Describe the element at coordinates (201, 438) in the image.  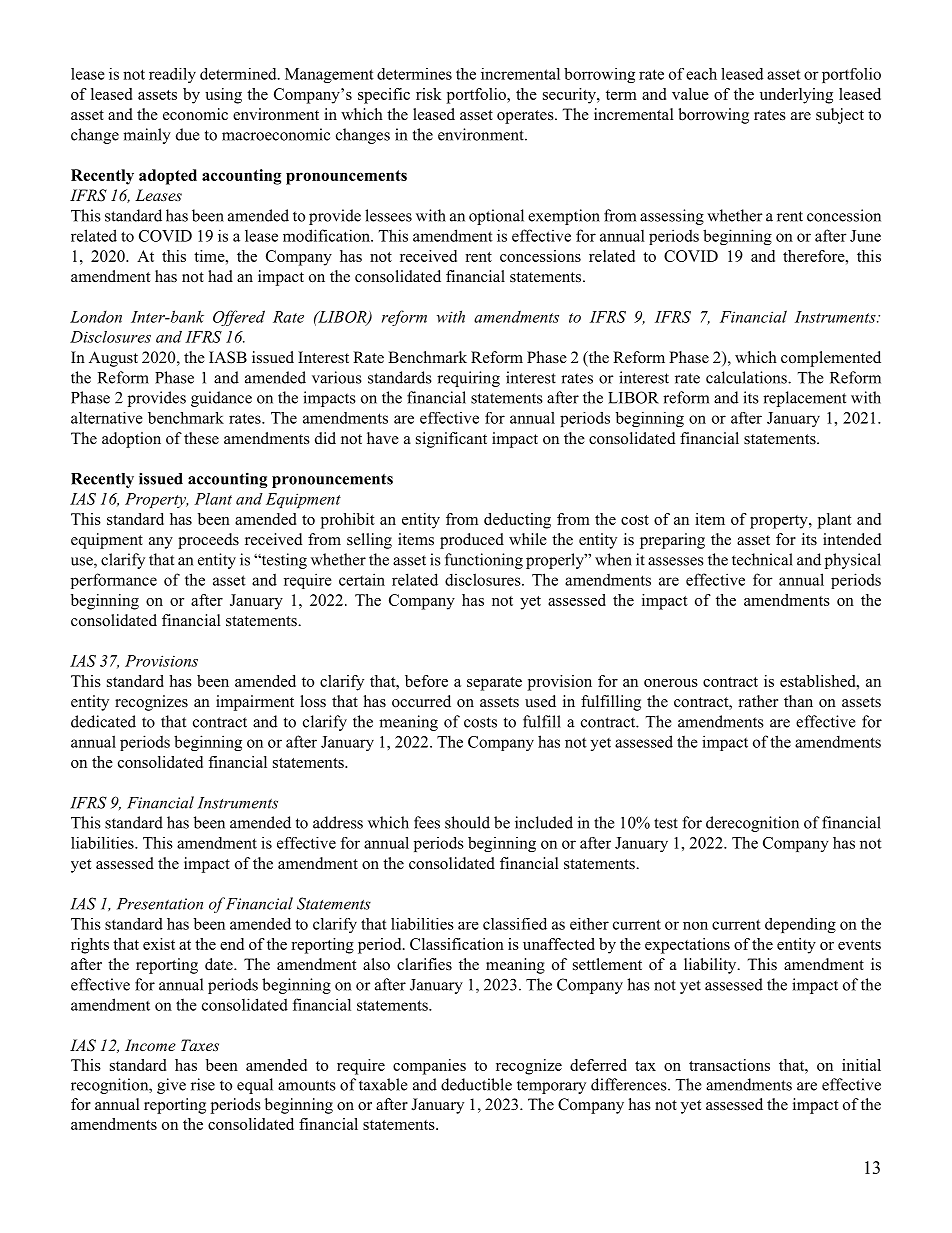
I see `these` at that location.
